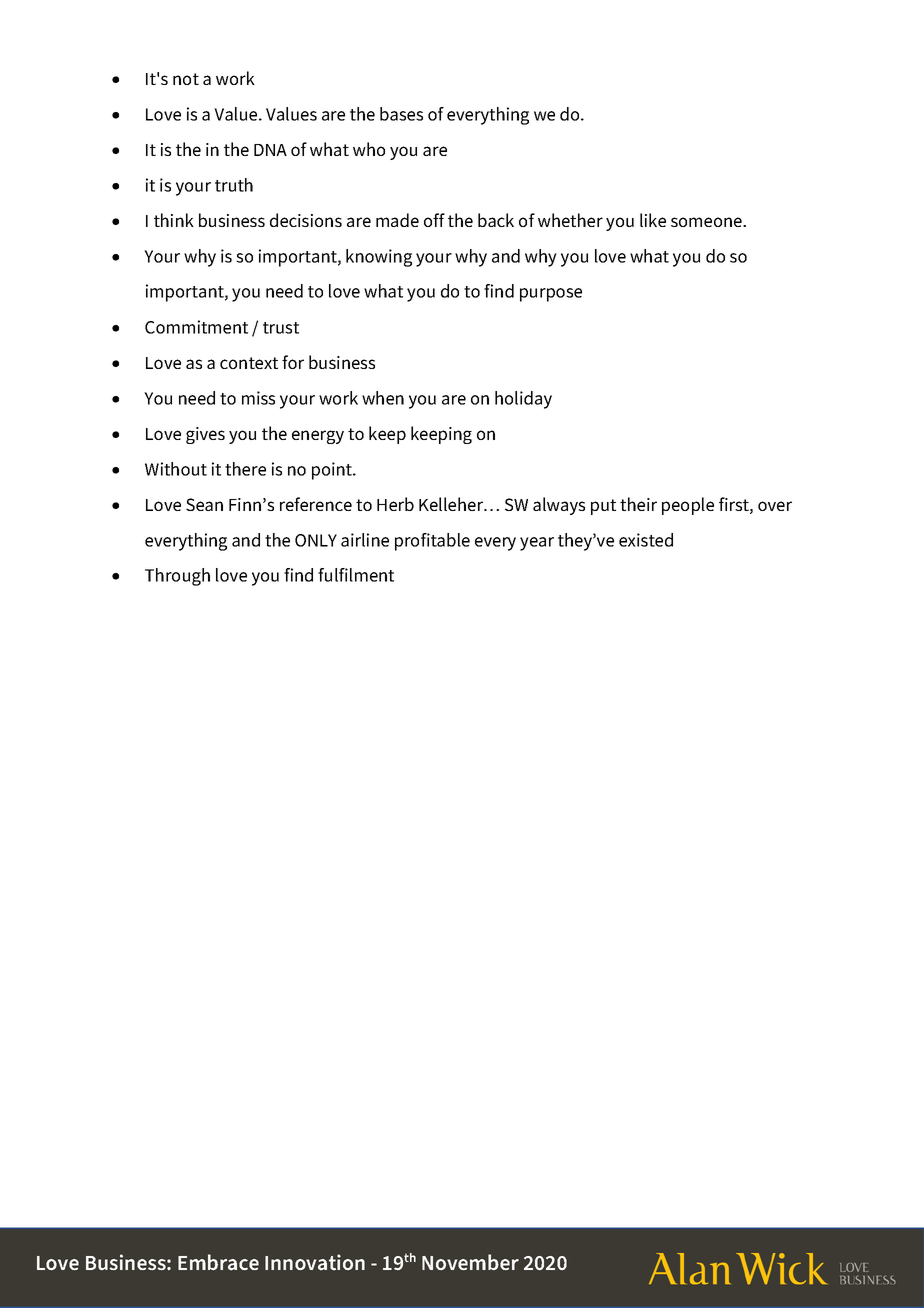 The image size is (924, 1308). I want to click on Through, so click(177, 577).
